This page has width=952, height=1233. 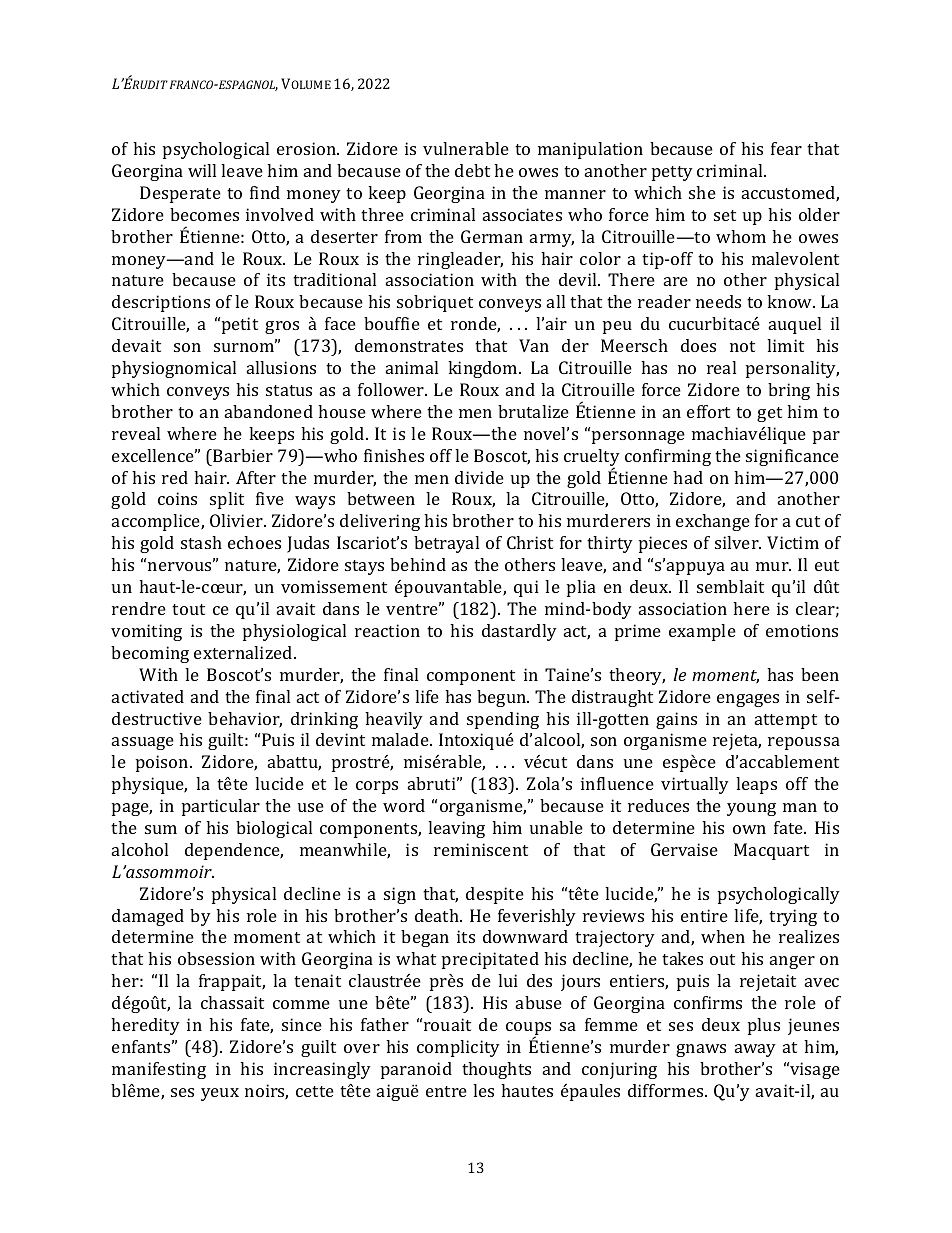 I want to click on set, so click(x=725, y=215).
